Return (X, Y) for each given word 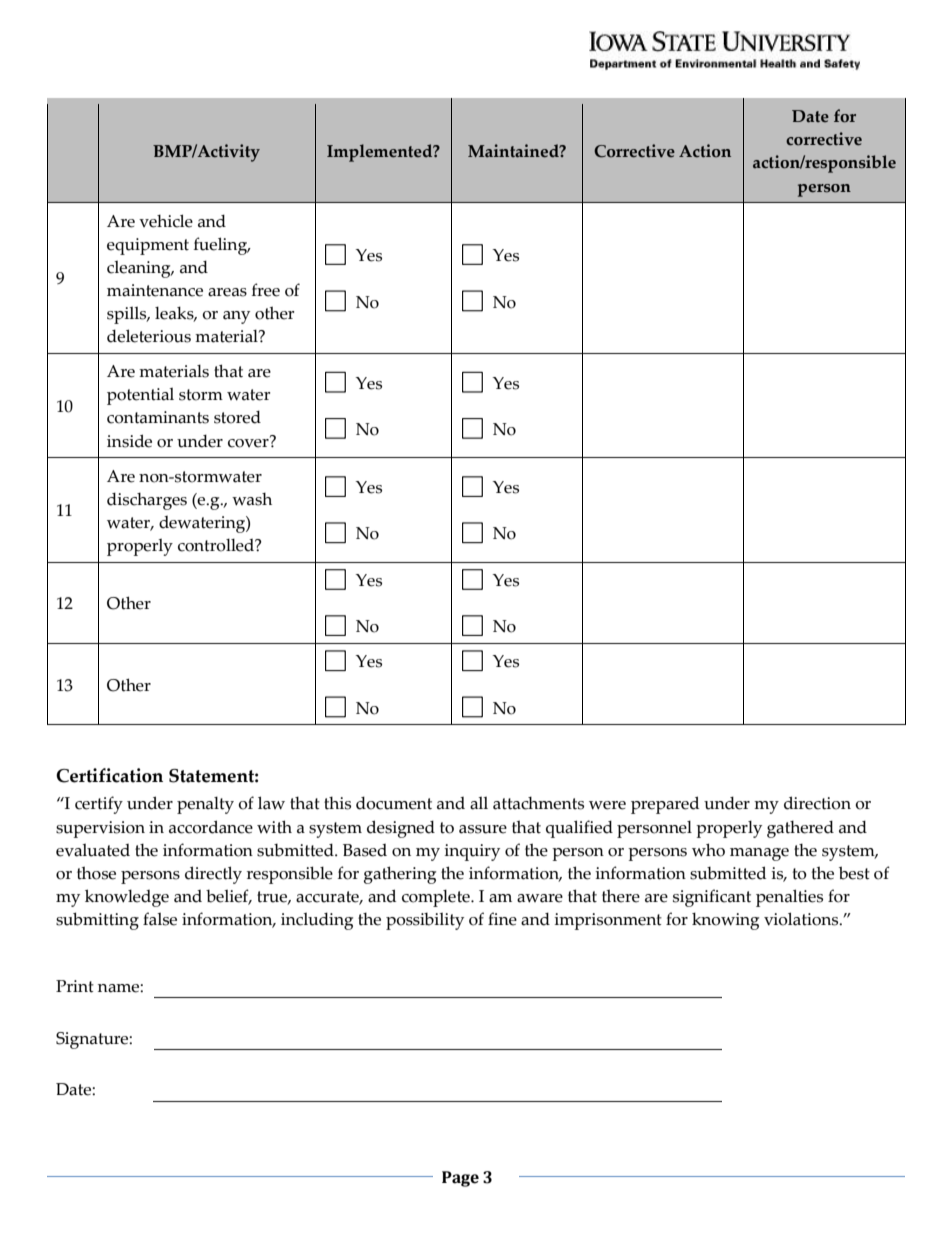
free (266, 290)
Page (460, 1179)
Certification (109, 775)
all (479, 803)
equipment (148, 246)
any (236, 317)
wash (252, 499)
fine (502, 919)
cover (249, 442)
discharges (147, 501)
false (160, 919)
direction (817, 803)
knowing (725, 921)
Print (75, 986)
